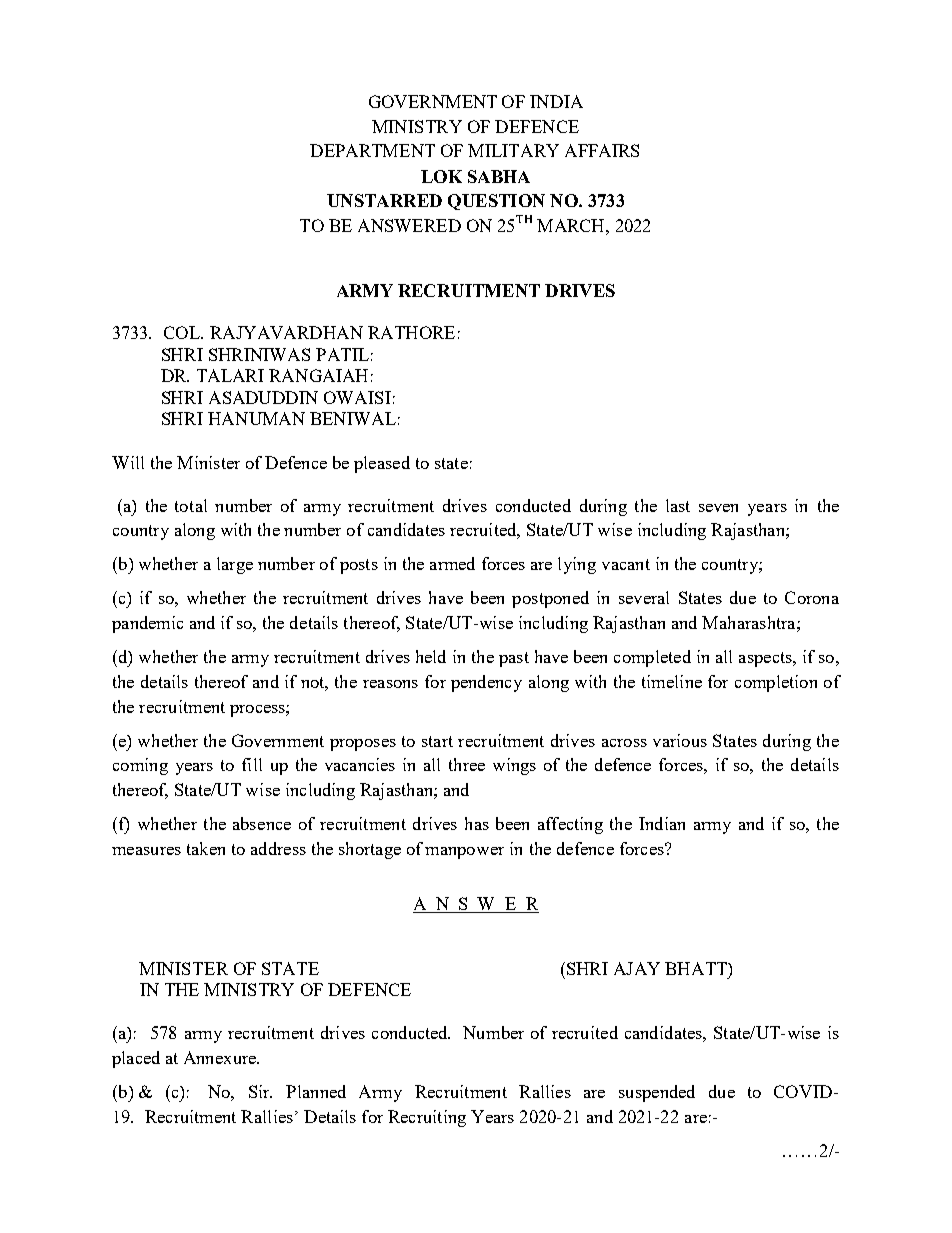 This screenshot has width=952, height=1233. Describe the element at coordinates (372, 150) in the screenshot. I see `DEPARTMENT` at that location.
